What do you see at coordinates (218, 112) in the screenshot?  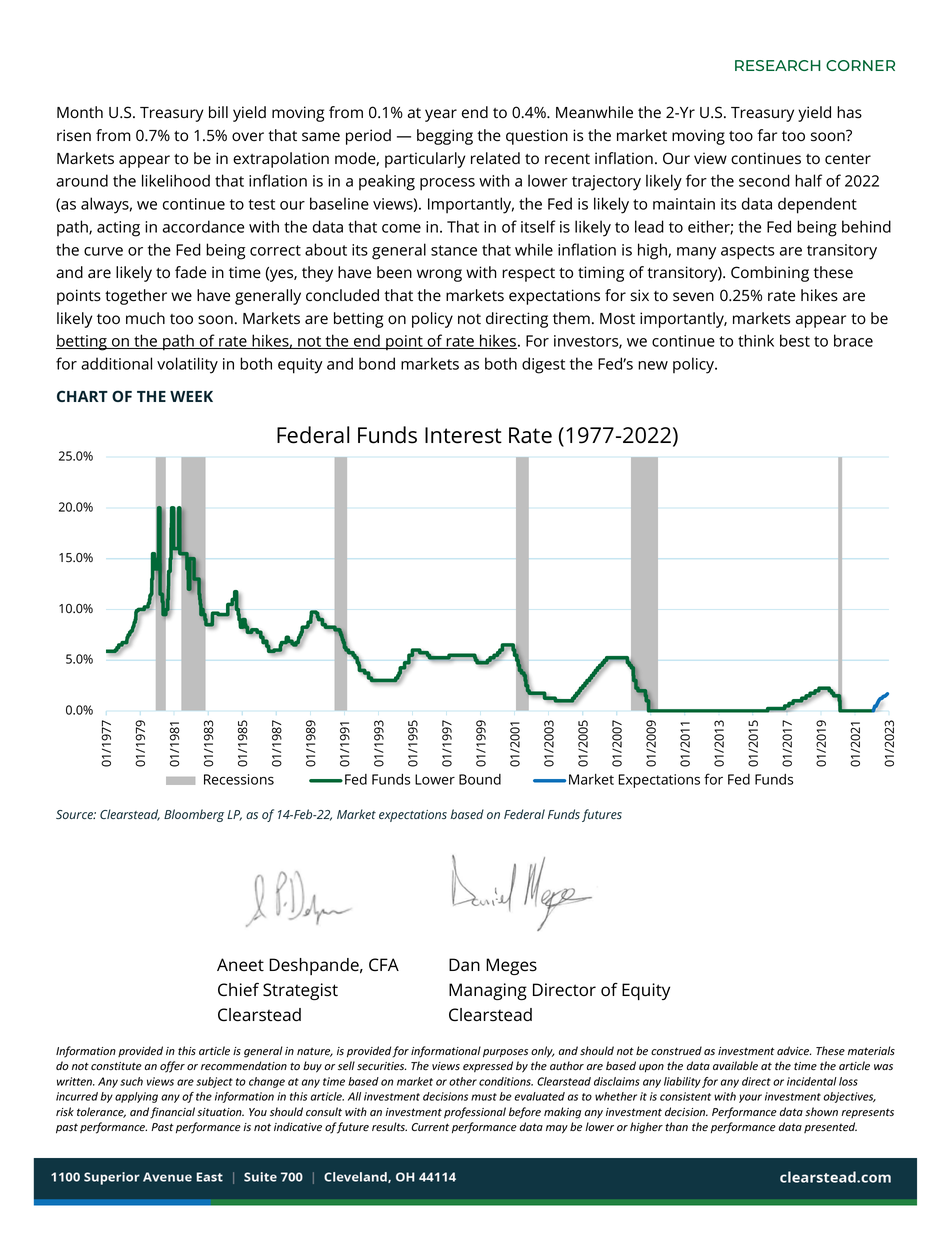 I see `bill` at bounding box center [218, 112].
